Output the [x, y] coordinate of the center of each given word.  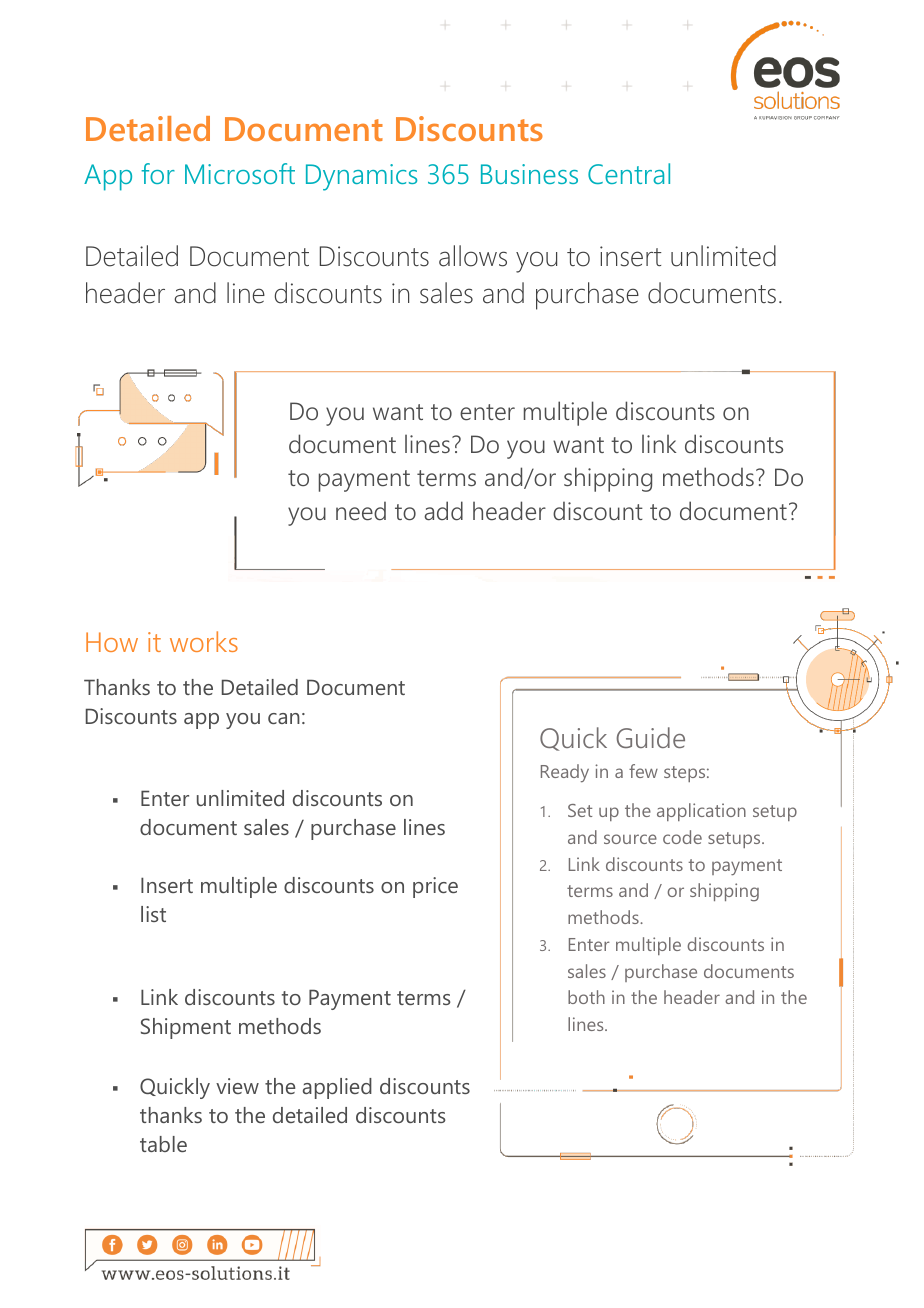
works [204, 641]
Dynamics [361, 177]
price [435, 887]
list [153, 914]
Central [629, 173]
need [361, 511]
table [163, 1144]
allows [473, 256]
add [443, 511]
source [630, 839]
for [158, 173]
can [284, 718]
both [586, 997]
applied [337, 1088]
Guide [650, 737]
